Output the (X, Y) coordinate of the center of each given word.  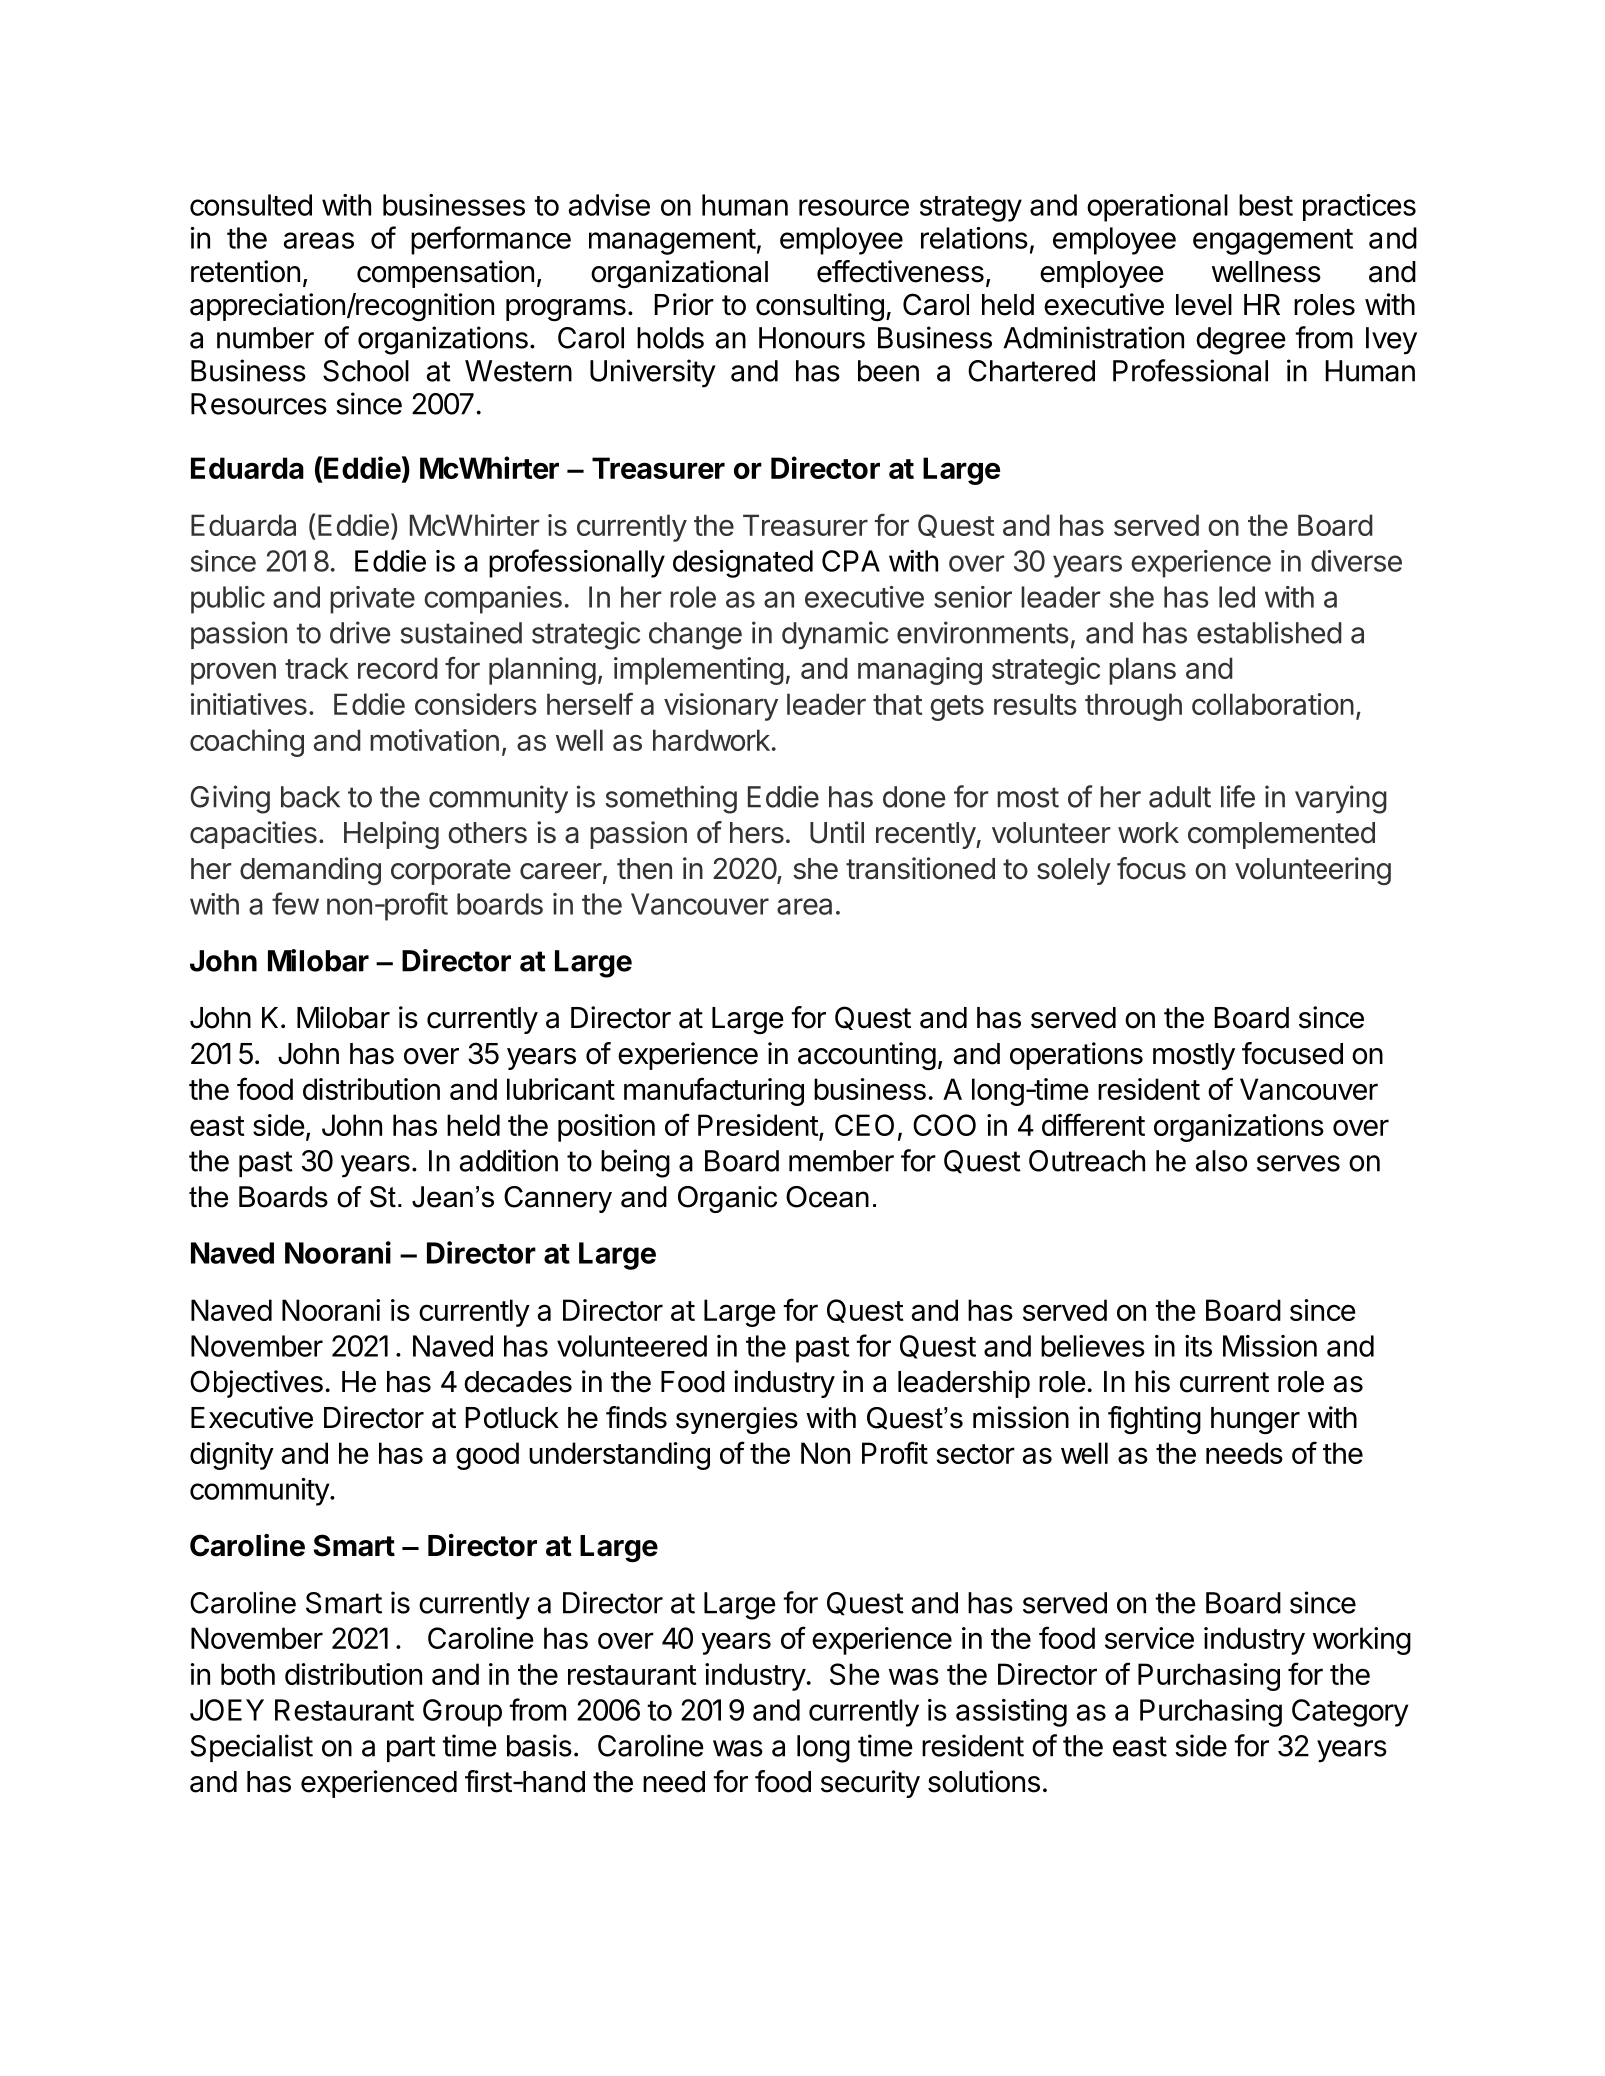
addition (508, 1160)
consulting (820, 307)
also (1221, 1161)
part (411, 1749)
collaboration (1273, 704)
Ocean (827, 1197)
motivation (434, 740)
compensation (445, 274)
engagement (1273, 242)
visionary (721, 707)
